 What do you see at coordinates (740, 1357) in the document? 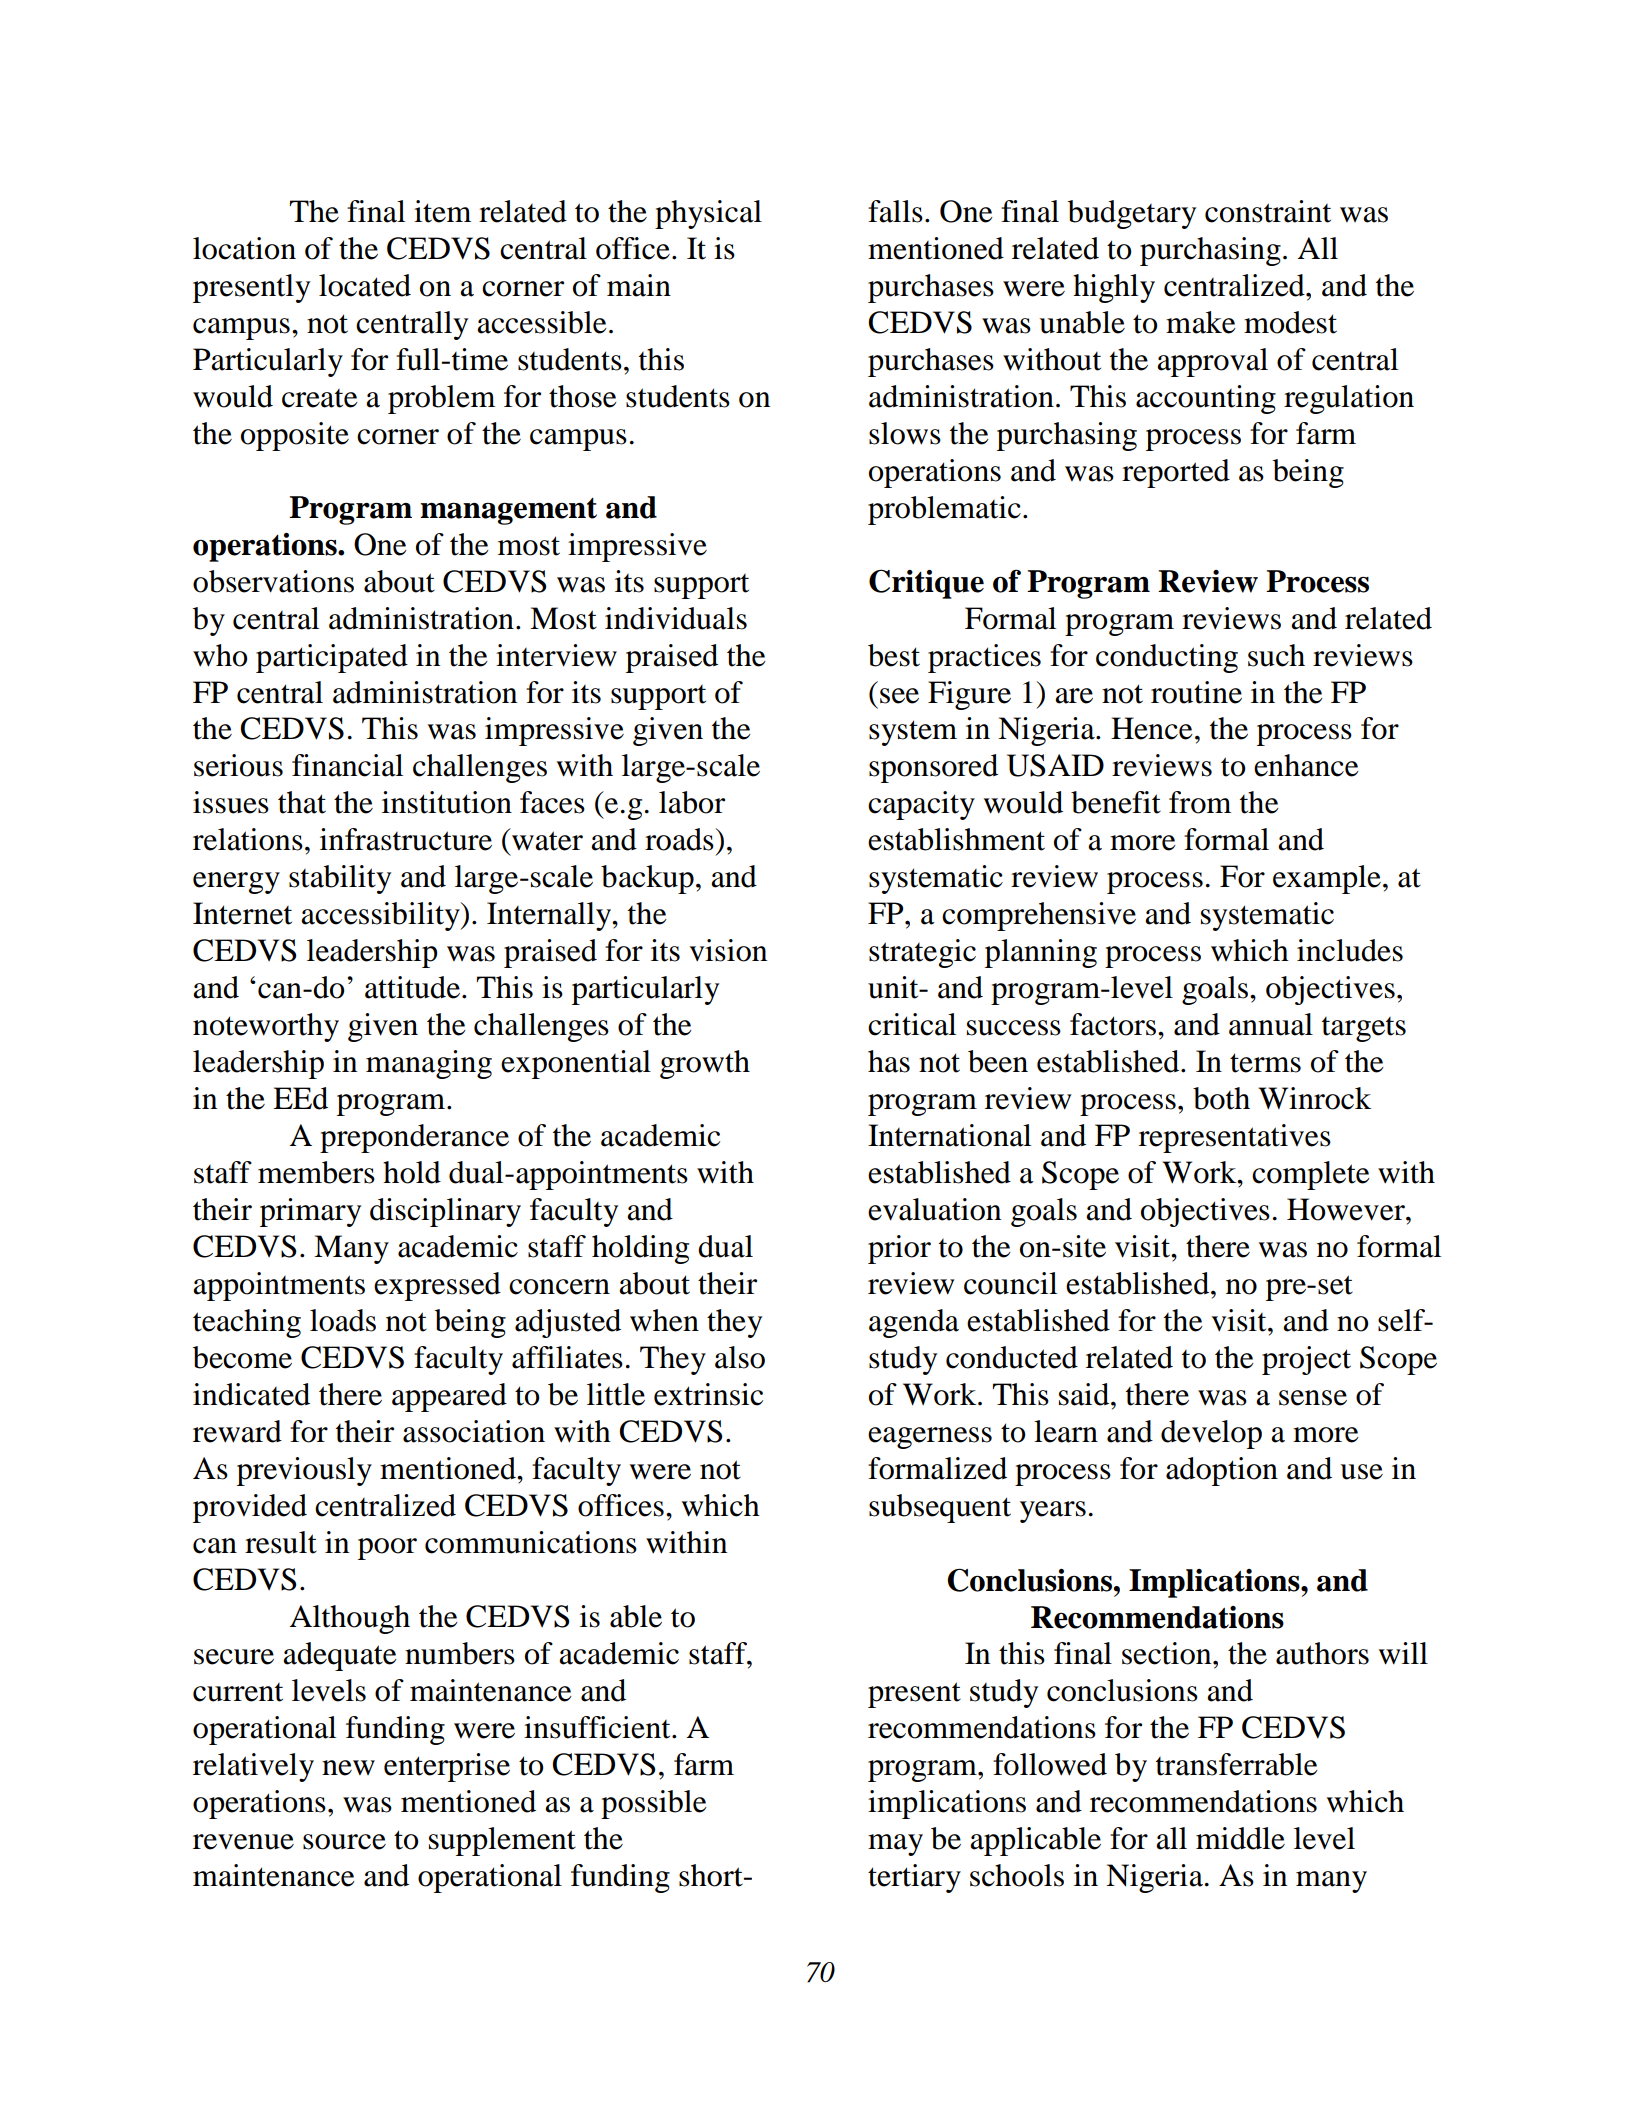
I see `also` at bounding box center [740, 1357].
